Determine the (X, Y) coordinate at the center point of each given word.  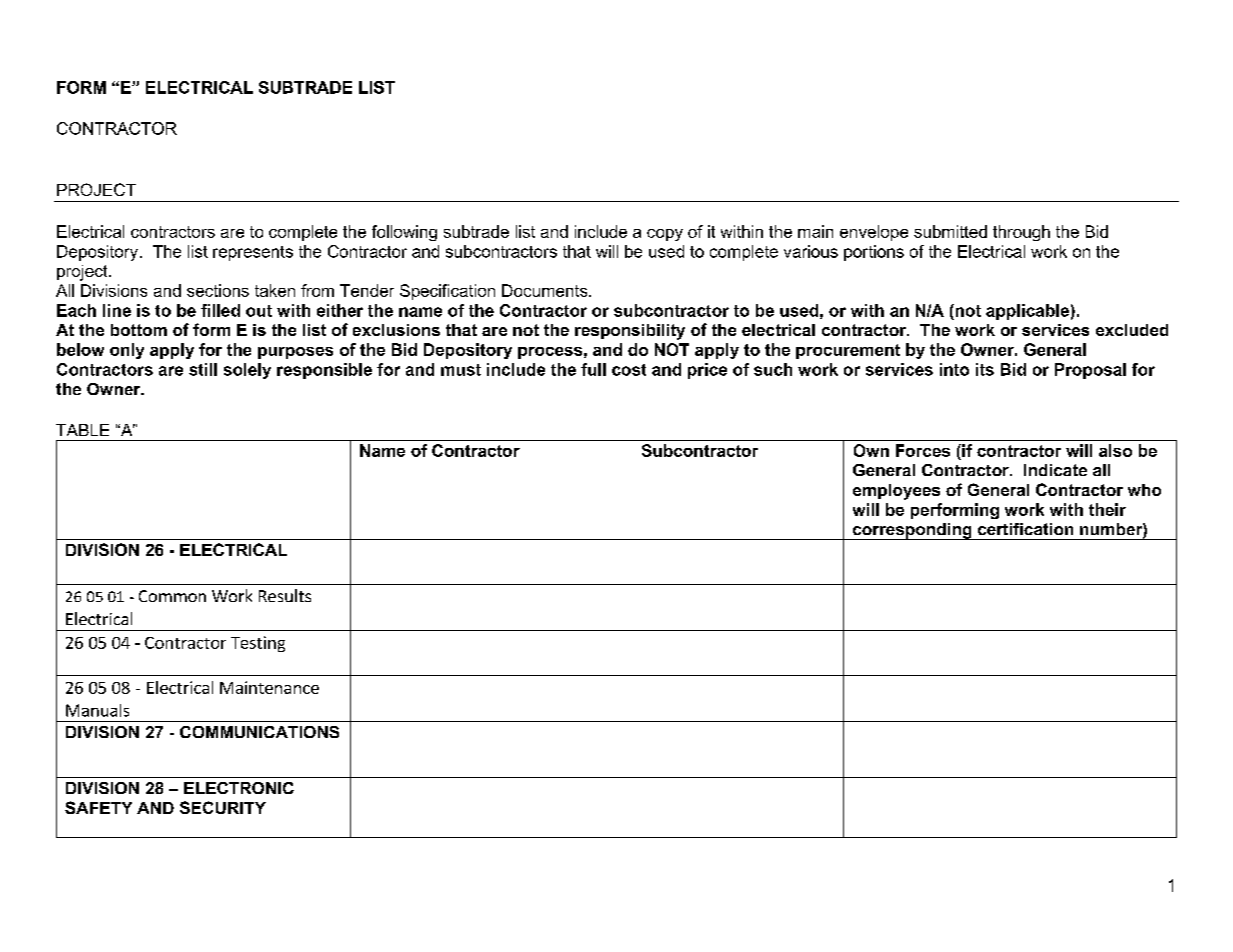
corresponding (912, 531)
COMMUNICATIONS (259, 732)
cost (629, 370)
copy (665, 235)
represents (253, 253)
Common (172, 596)
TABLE (82, 430)
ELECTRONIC (239, 788)
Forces (923, 450)
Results (285, 595)
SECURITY (223, 807)
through (1021, 233)
